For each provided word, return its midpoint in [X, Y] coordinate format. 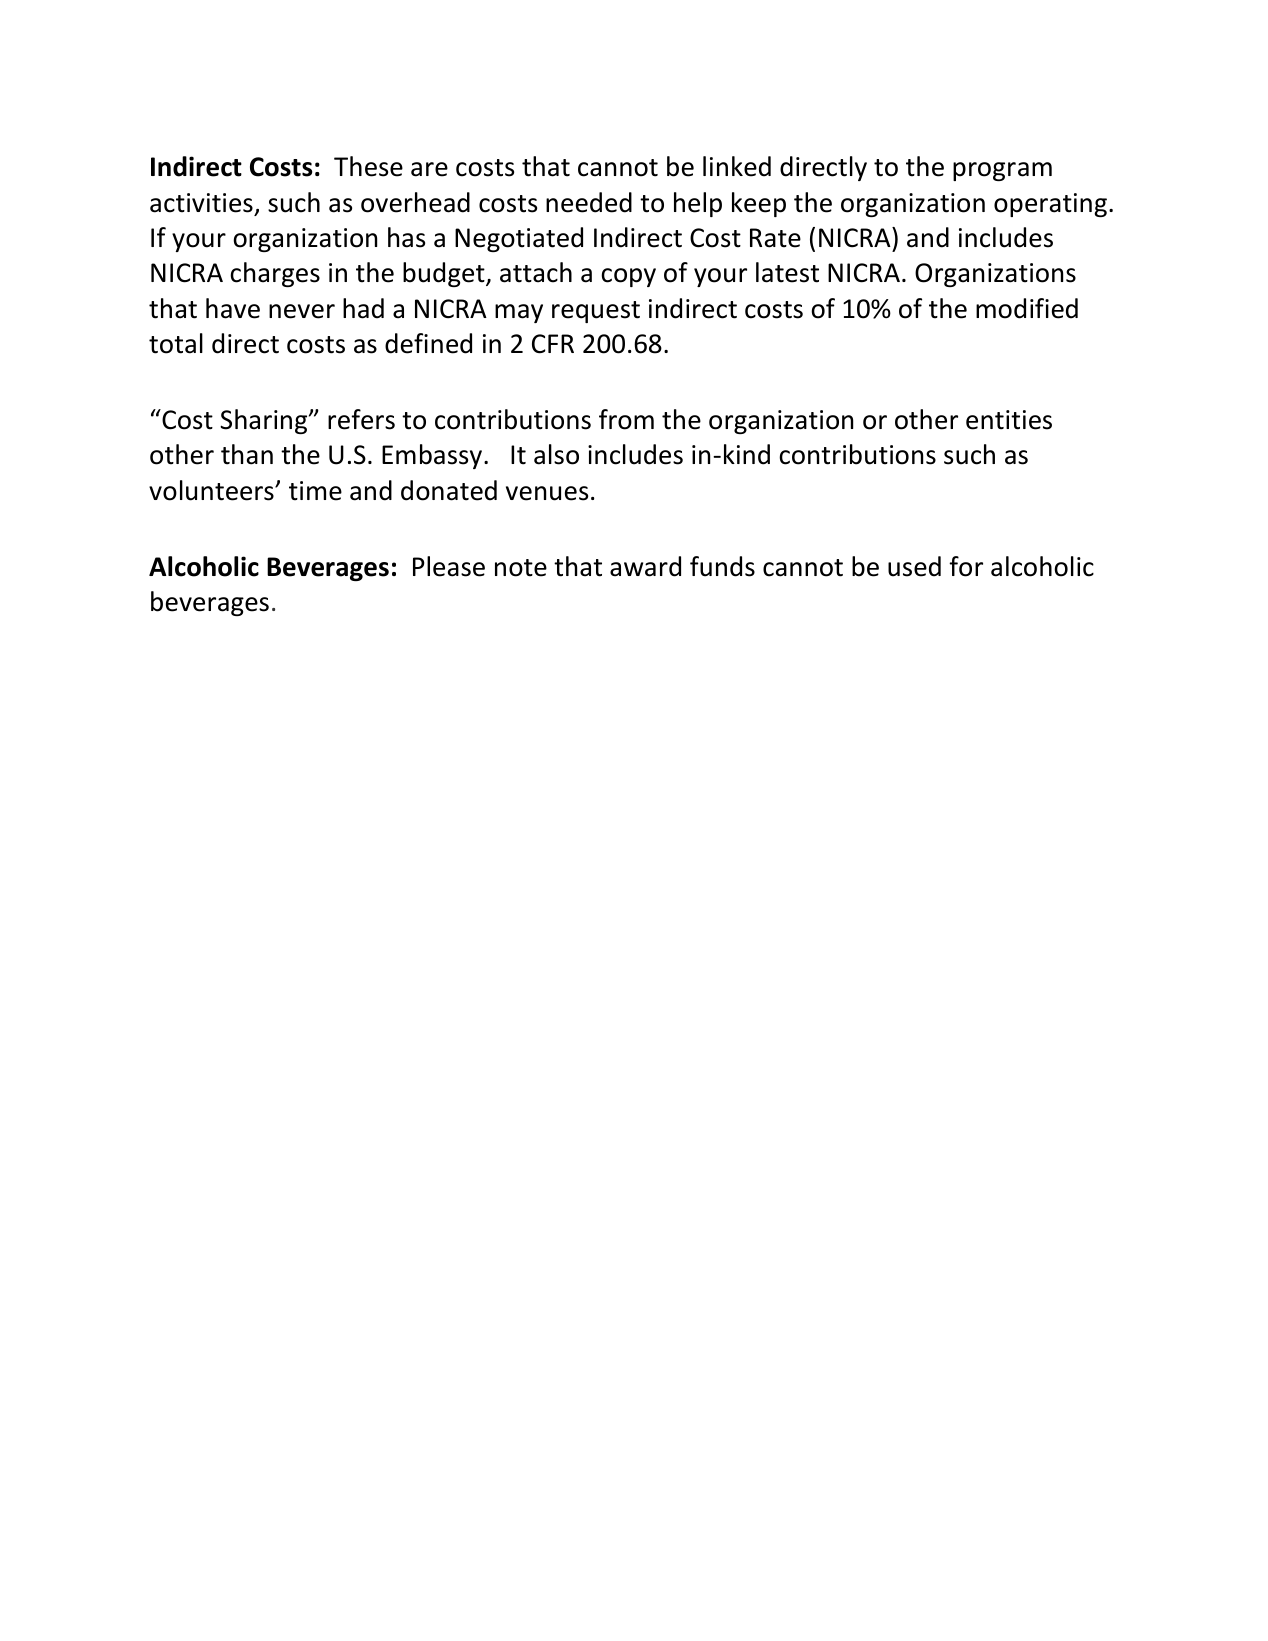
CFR [553, 344]
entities [1009, 420]
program [1002, 171]
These [368, 166]
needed [589, 202]
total [176, 343]
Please [449, 566]
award [645, 566]
